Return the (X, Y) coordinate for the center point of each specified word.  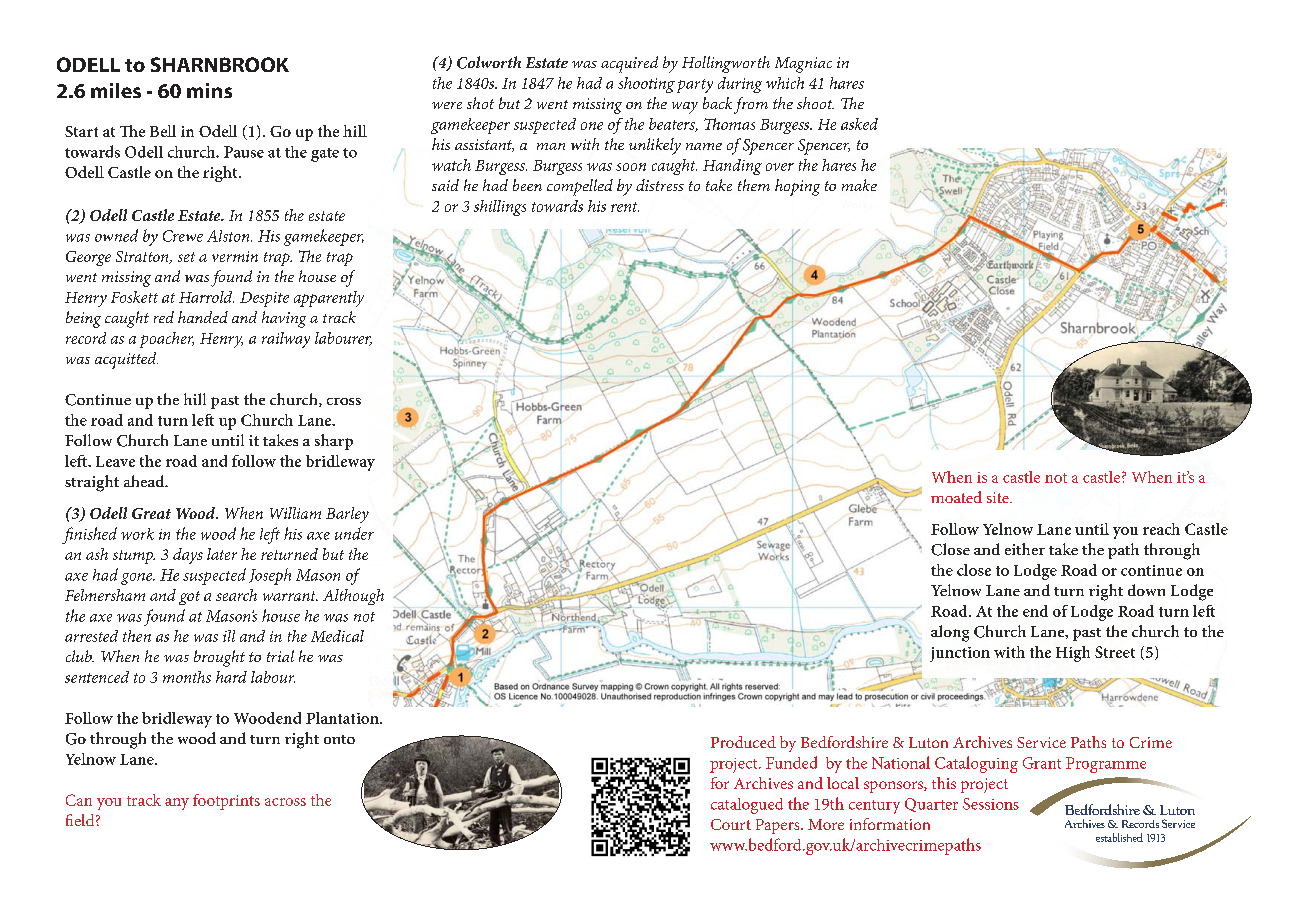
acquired (629, 64)
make (859, 185)
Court (731, 824)
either (1025, 549)
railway (286, 340)
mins (209, 90)
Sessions (991, 804)
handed (203, 317)
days (188, 556)
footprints (226, 802)
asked (859, 124)
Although (353, 597)
